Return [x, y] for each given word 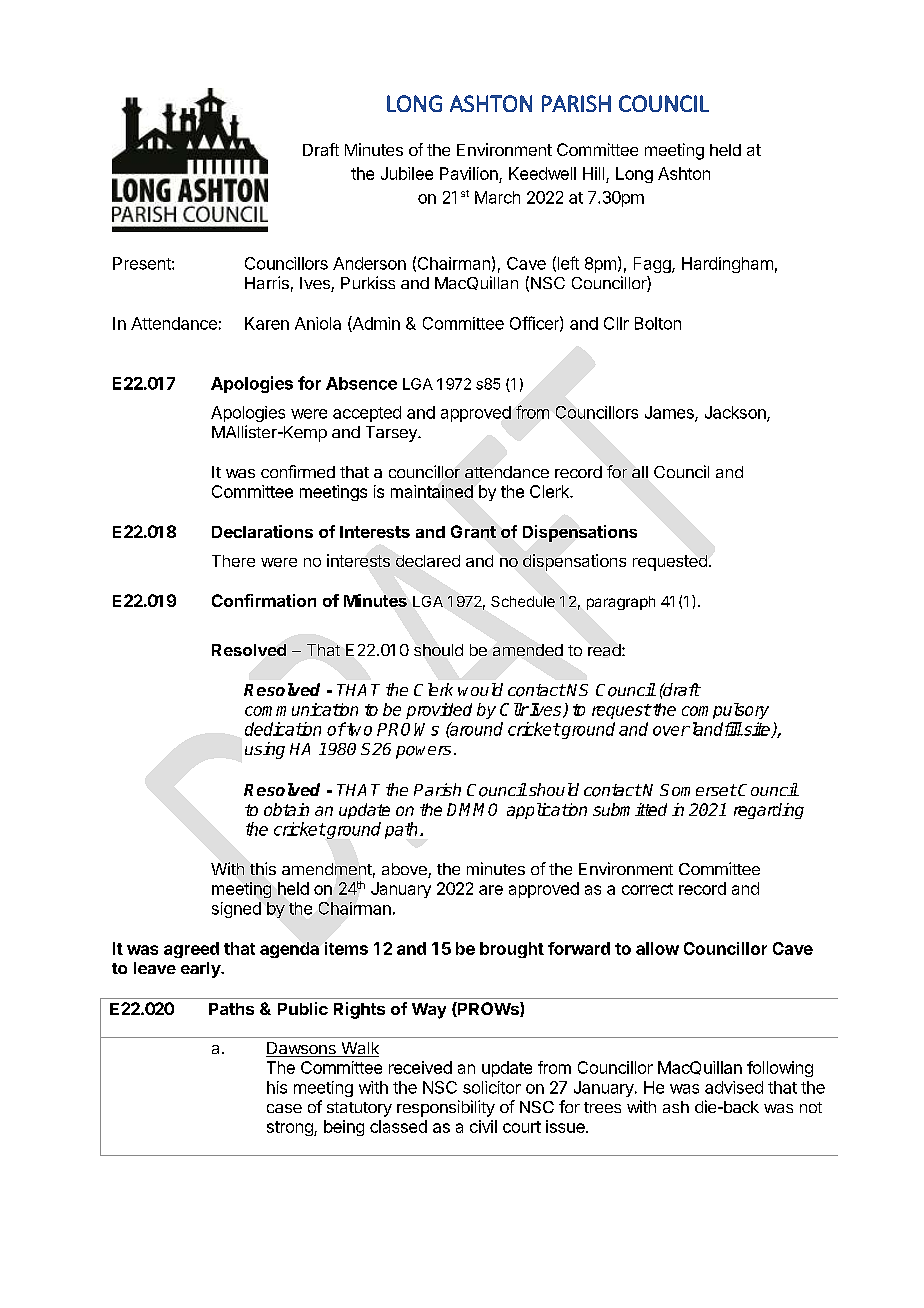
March [497, 197]
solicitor [492, 1087]
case [284, 1108]
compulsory [725, 711]
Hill [593, 173]
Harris [267, 282]
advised [734, 1087]
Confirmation [264, 600]
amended [528, 650]
